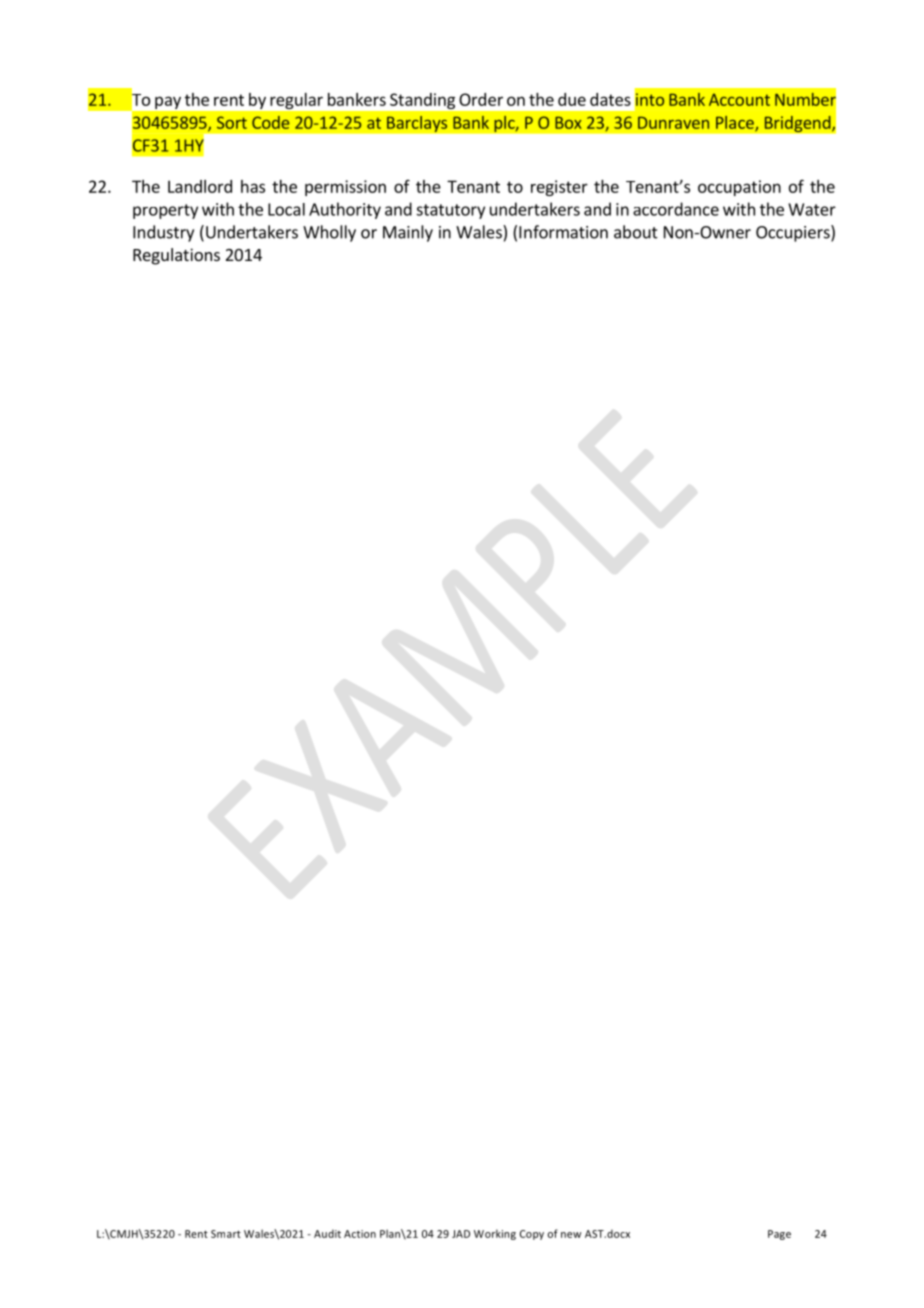 The height and width of the screenshot is (1308, 924). I want to click on Regulations, so click(176, 256).
